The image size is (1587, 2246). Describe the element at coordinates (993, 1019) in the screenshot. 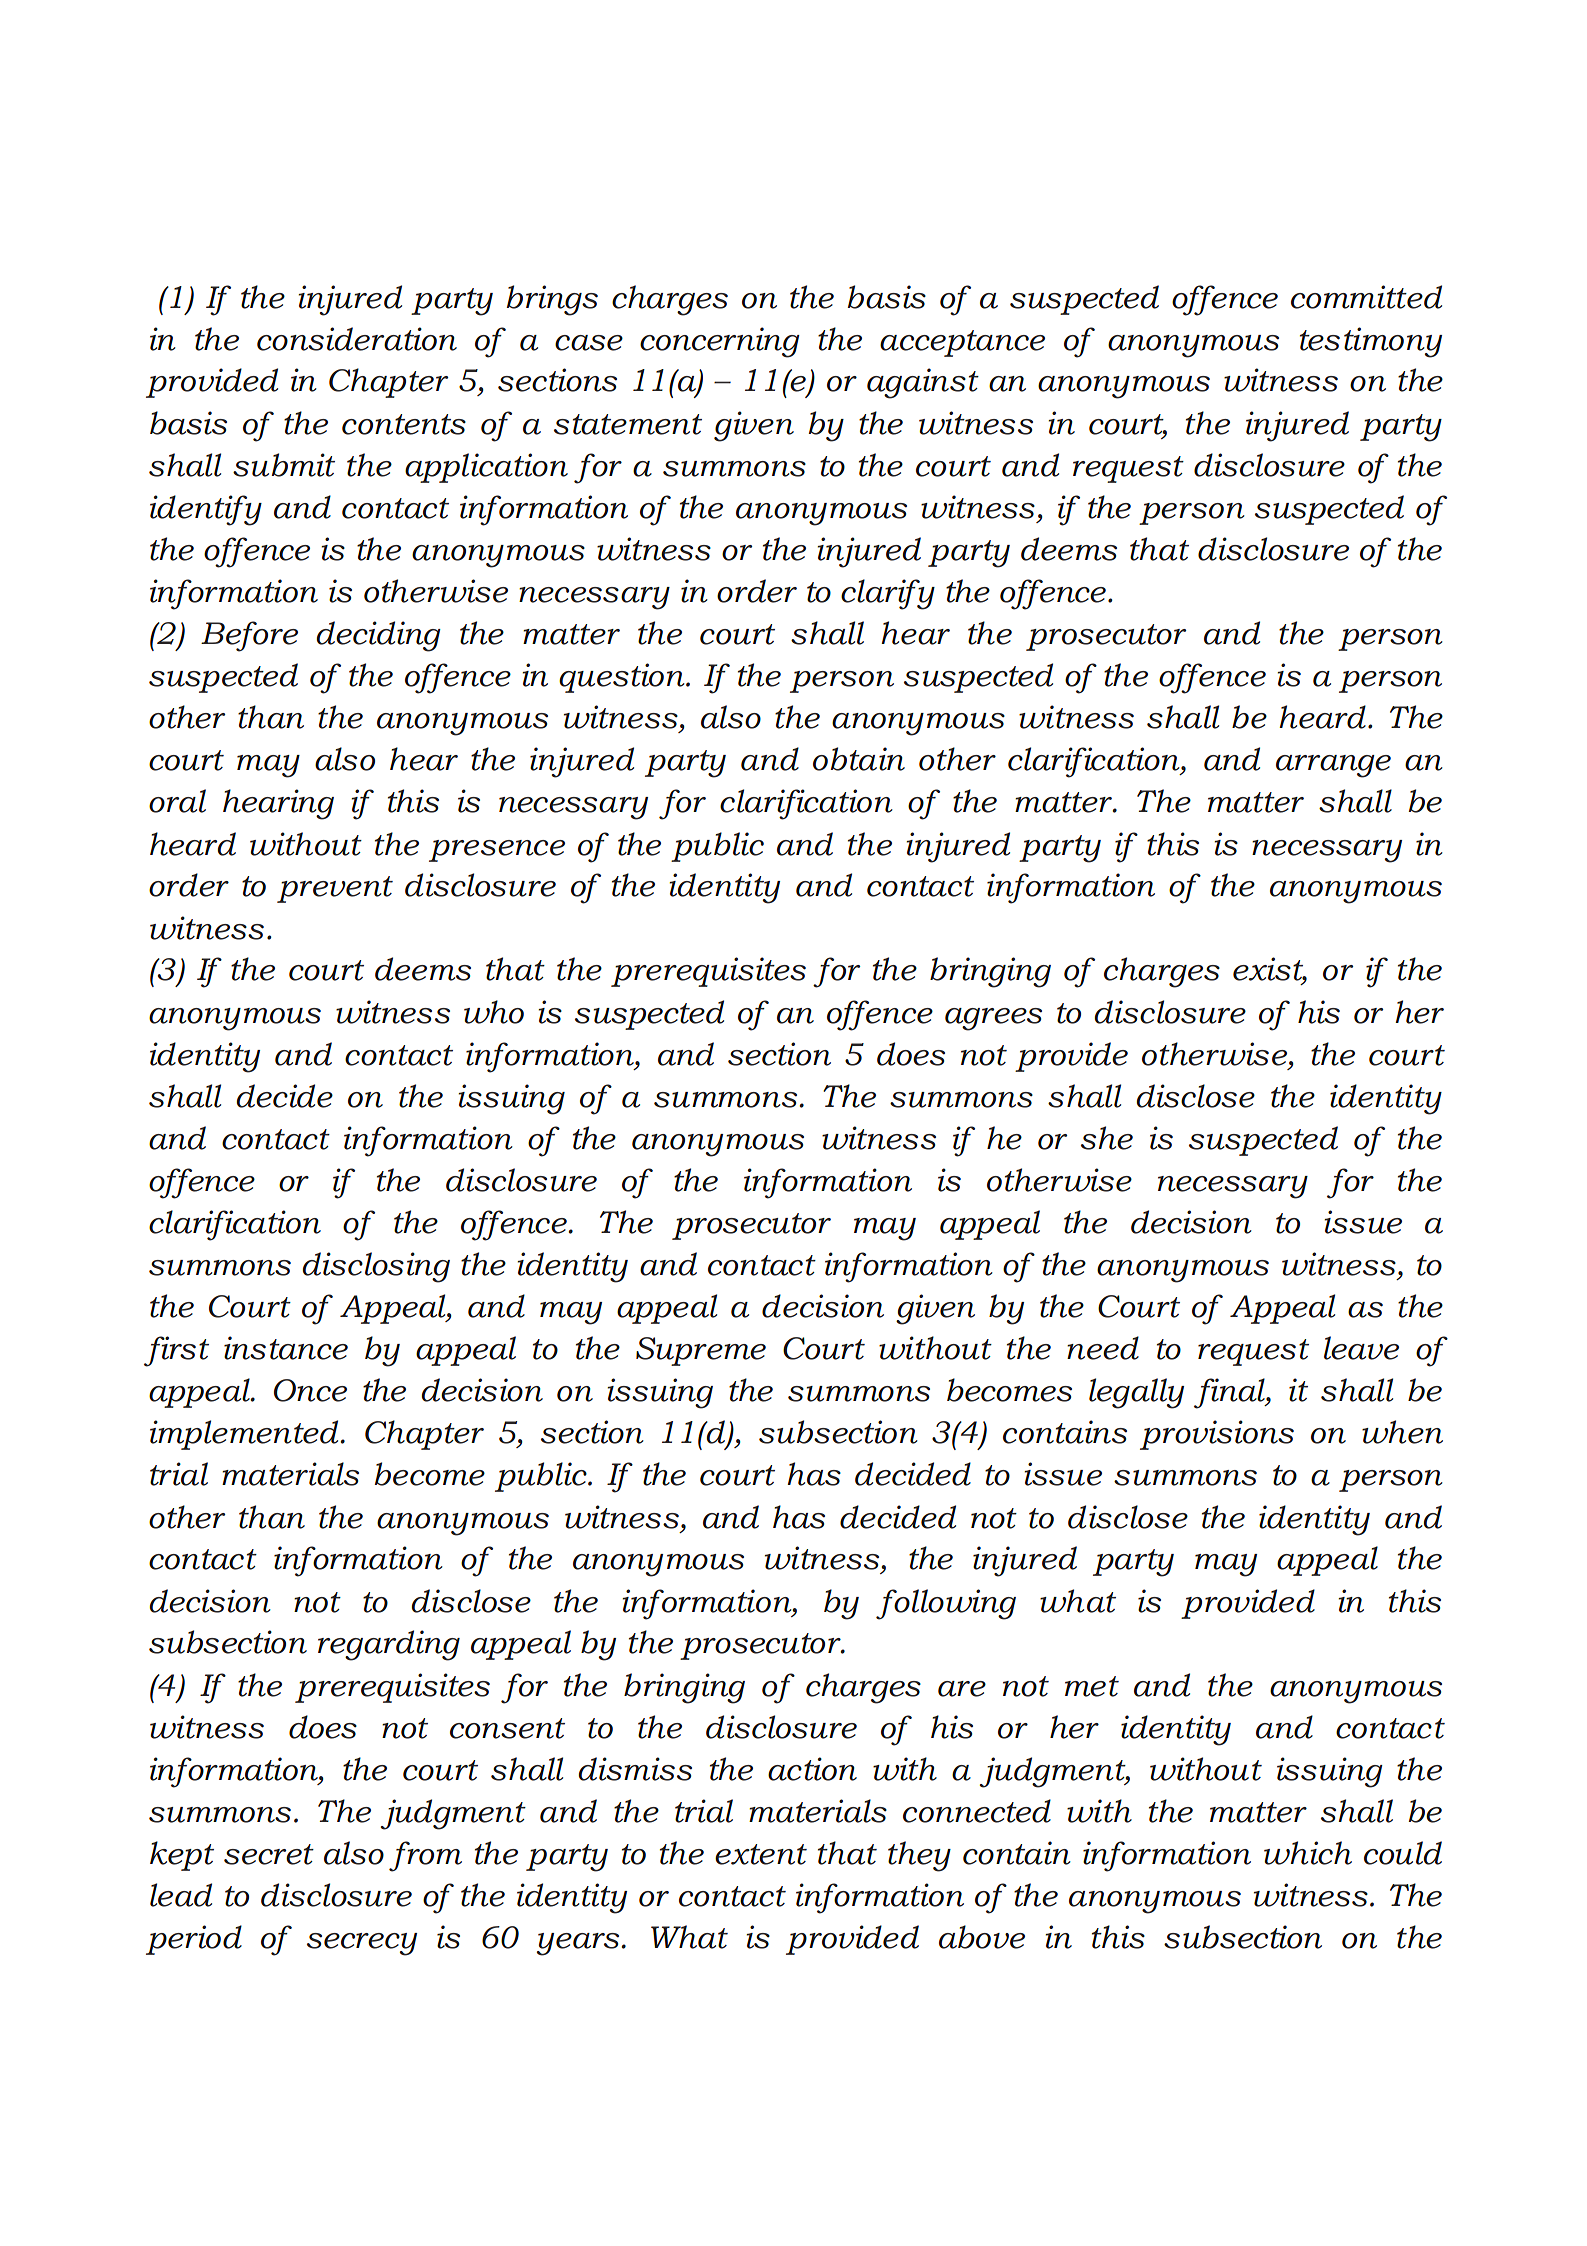

I see `agrees` at that location.
